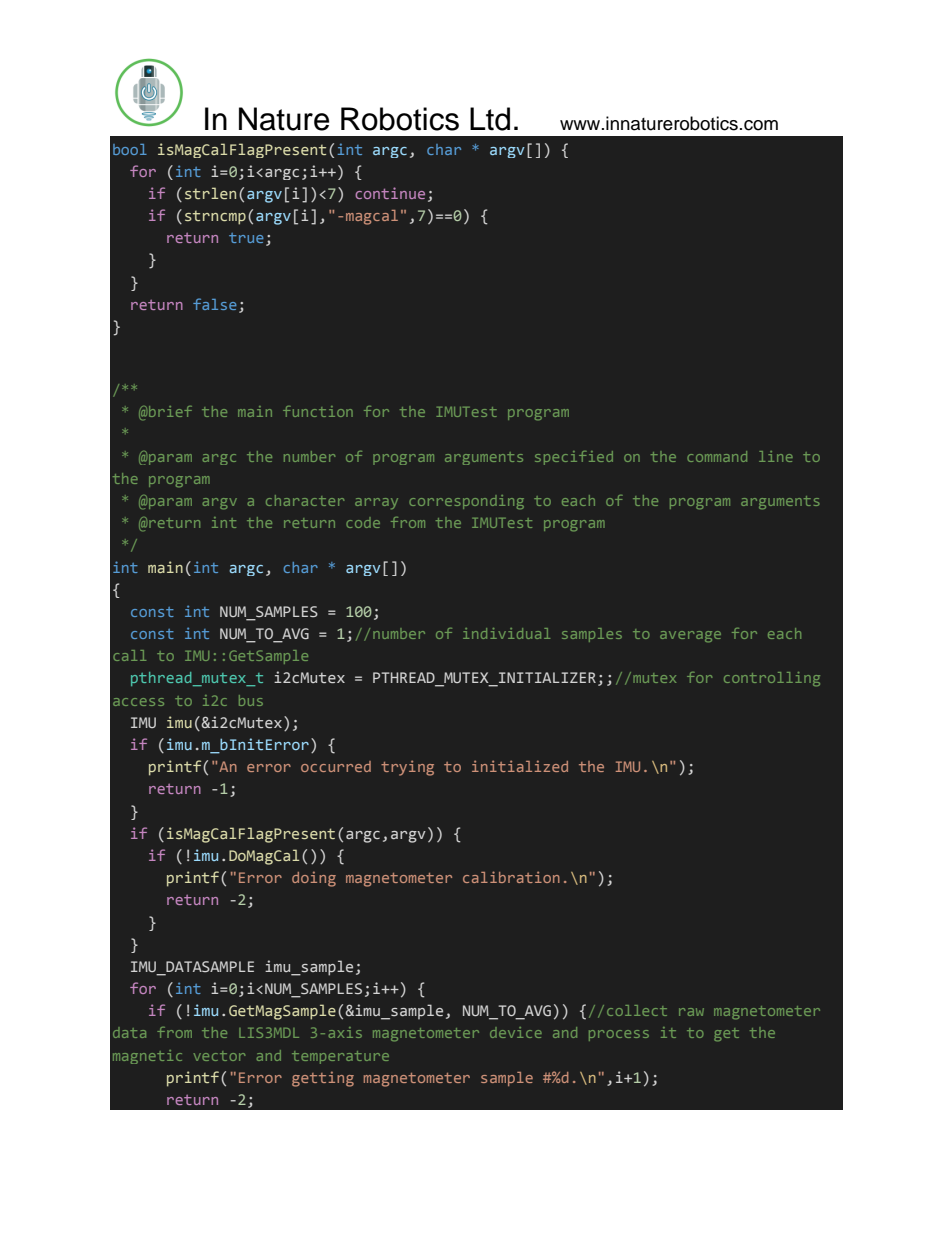 Image resolution: width=952 pixels, height=1233 pixels. What do you see at coordinates (717, 456) in the screenshot?
I see `command` at bounding box center [717, 456].
